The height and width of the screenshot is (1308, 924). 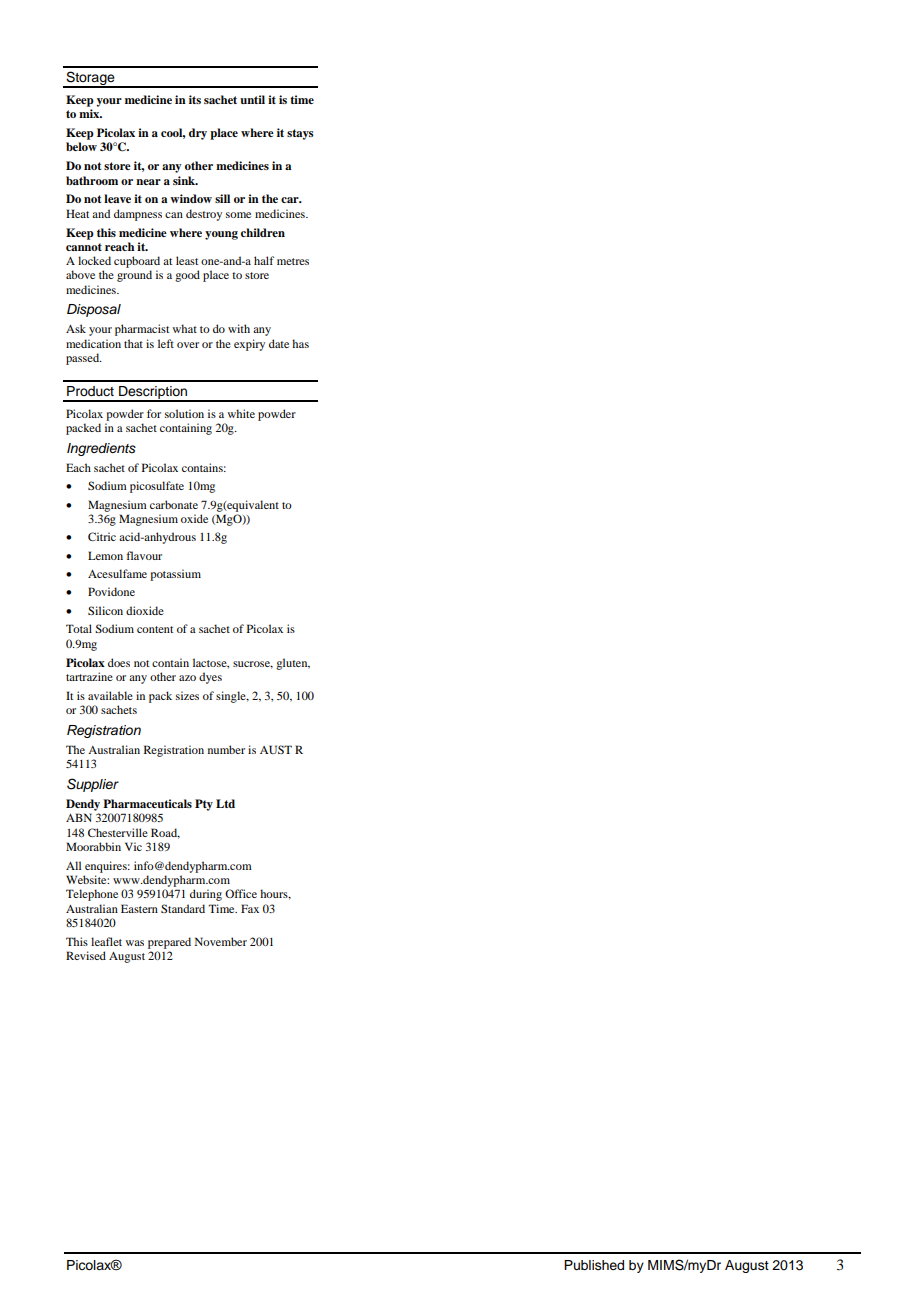 I want to click on metres, so click(x=293, y=261).
